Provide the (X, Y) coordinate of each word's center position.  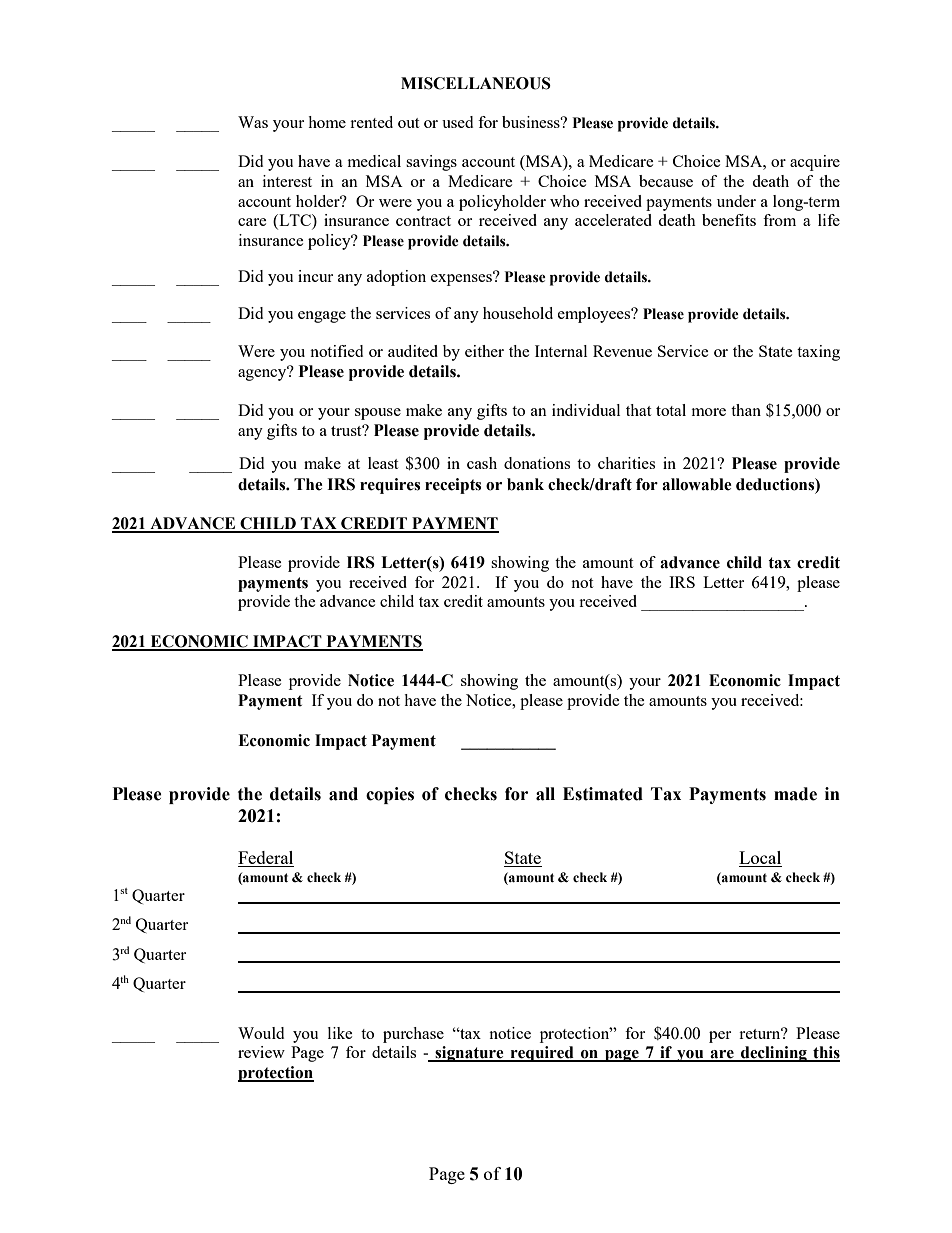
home (327, 122)
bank (525, 484)
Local (760, 859)
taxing (818, 353)
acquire (815, 163)
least (383, 463)
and (343, 794)
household (518, 313)
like (340, 1033)
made (795, 794)
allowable (697, 484)
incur (315, 276)
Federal (266, 859)
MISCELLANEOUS (476, 83)
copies (390, 795)
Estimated (603, 794)
